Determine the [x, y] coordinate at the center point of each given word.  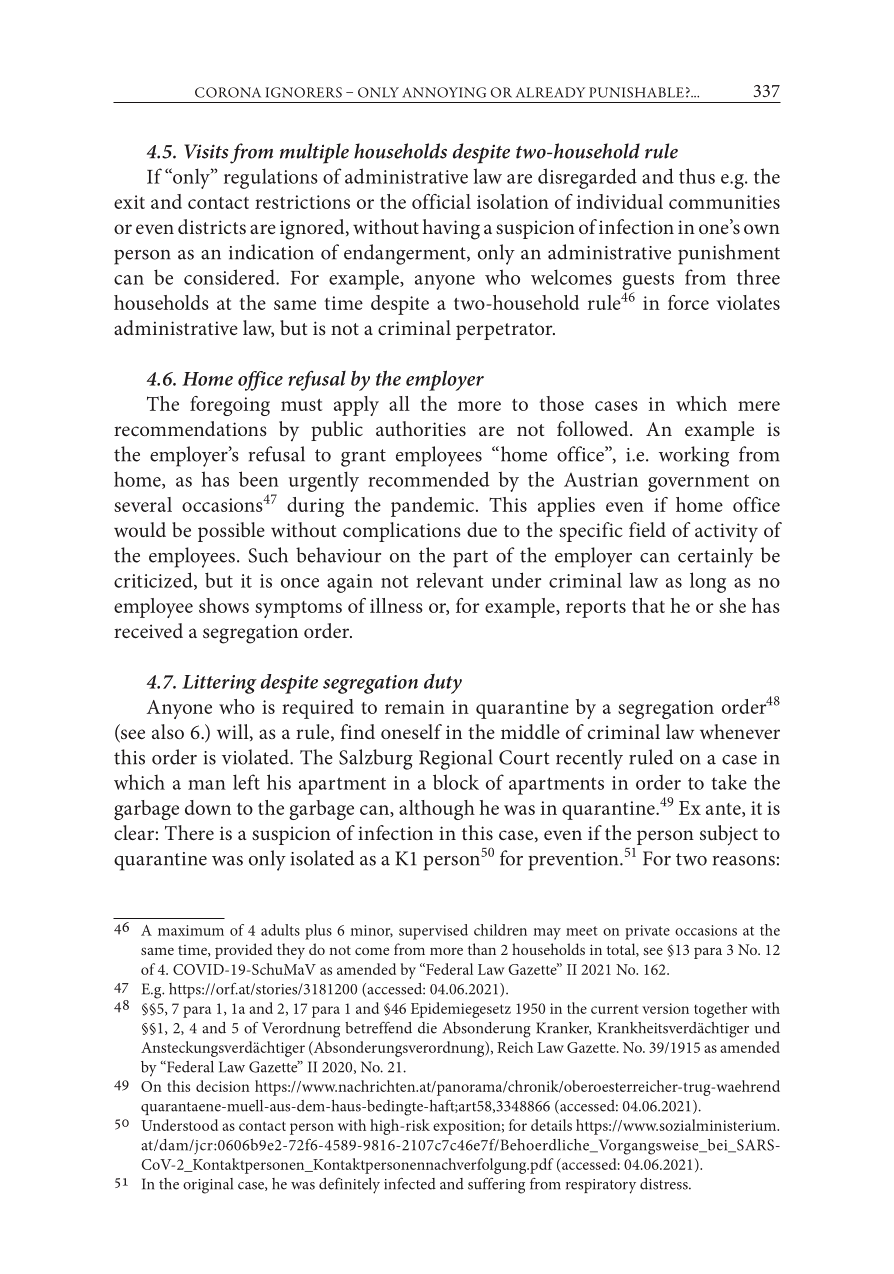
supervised [433, 932]
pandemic [432, 507]
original [208, 1186]
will [234, 732]
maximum [191, 930]
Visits [206, 151]
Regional [456, 759]
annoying [444, 92]
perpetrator [505, 331]
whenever [740, 731]
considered [230, 277]
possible [231, 532]
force [688, 302]
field [647, 529]
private [647, 932]
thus [697, 176]
